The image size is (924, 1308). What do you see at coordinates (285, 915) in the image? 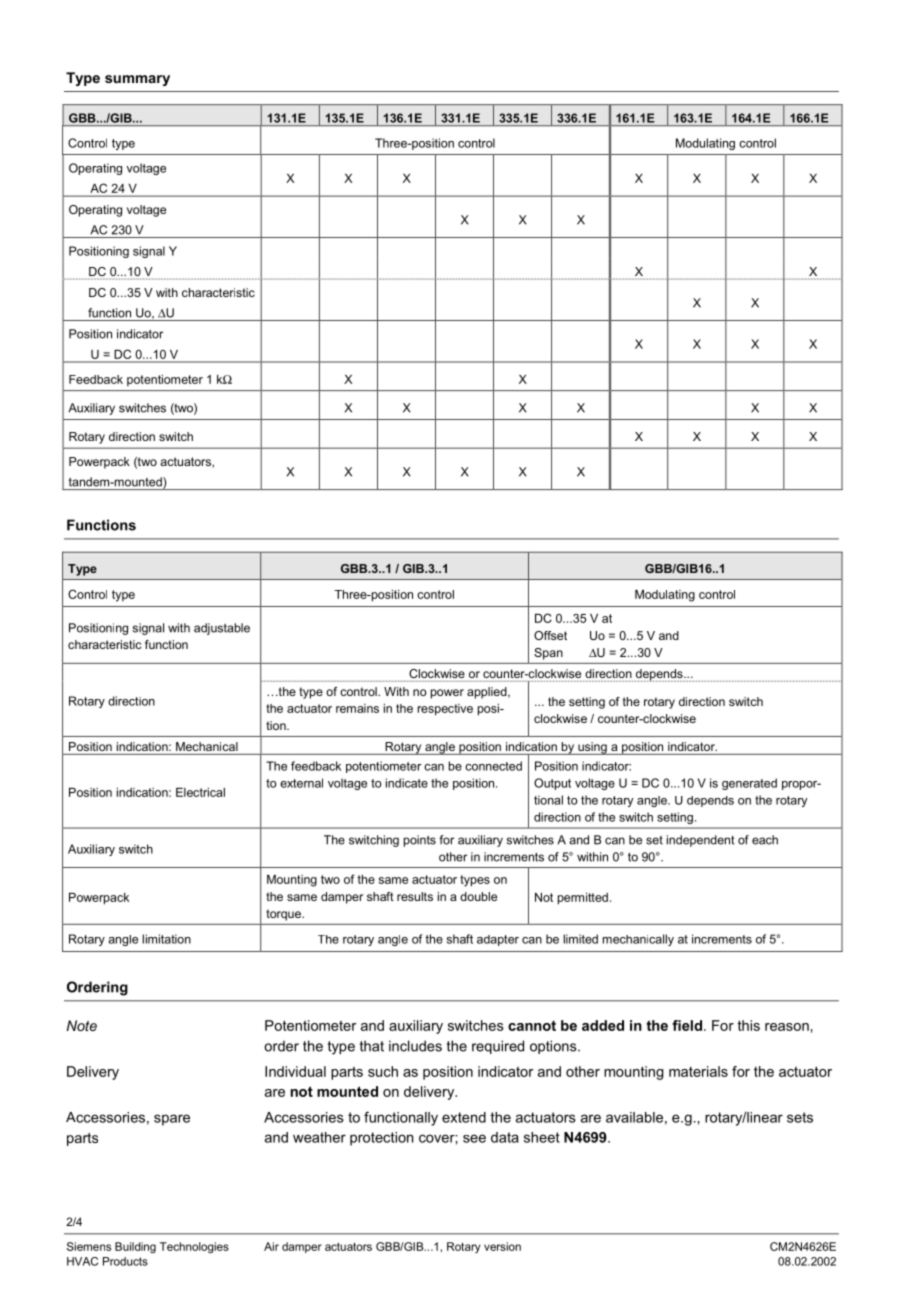
I see `torque` at bounding box center [285, 915].
